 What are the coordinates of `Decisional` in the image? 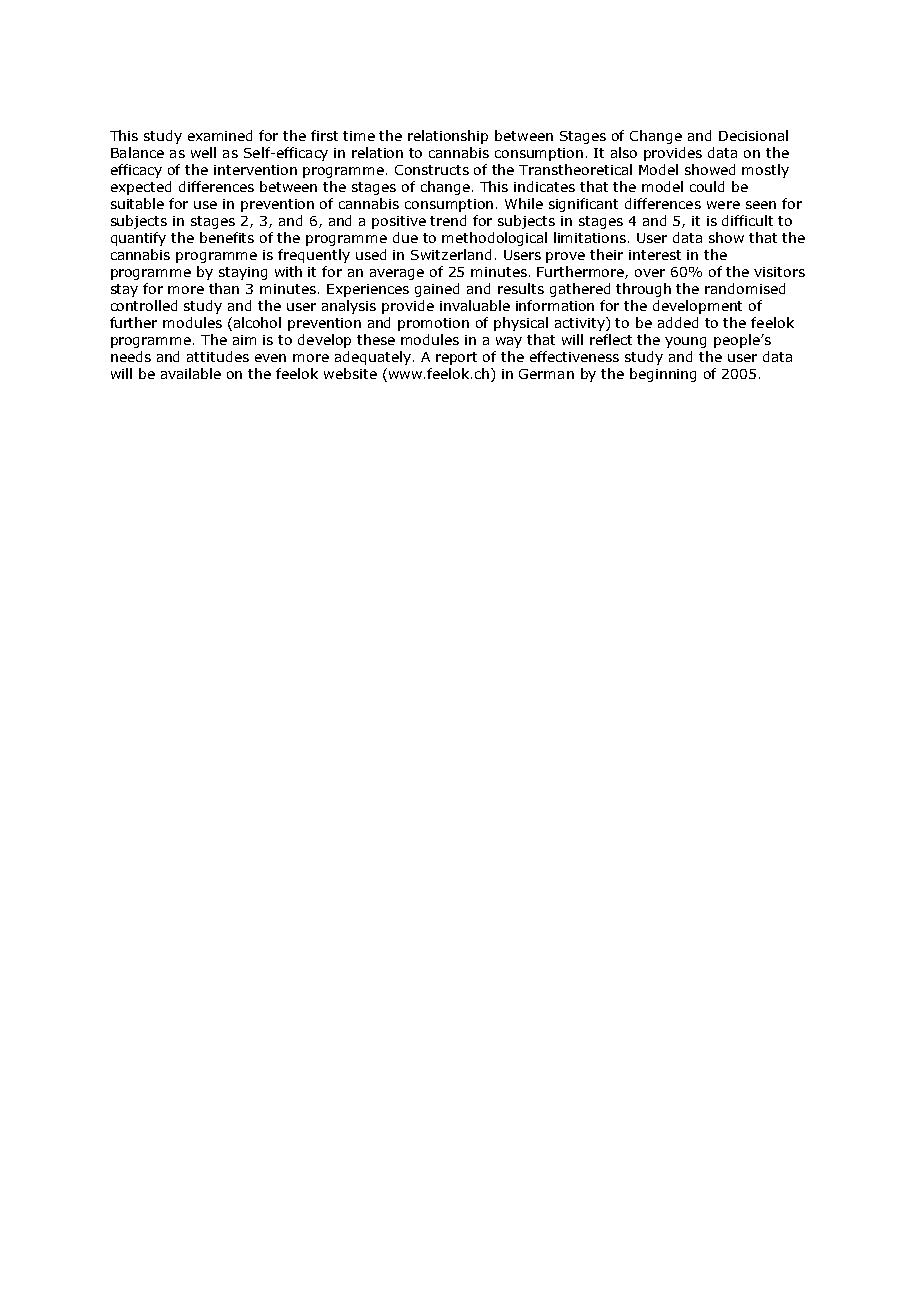 It's located at (753, 135).
